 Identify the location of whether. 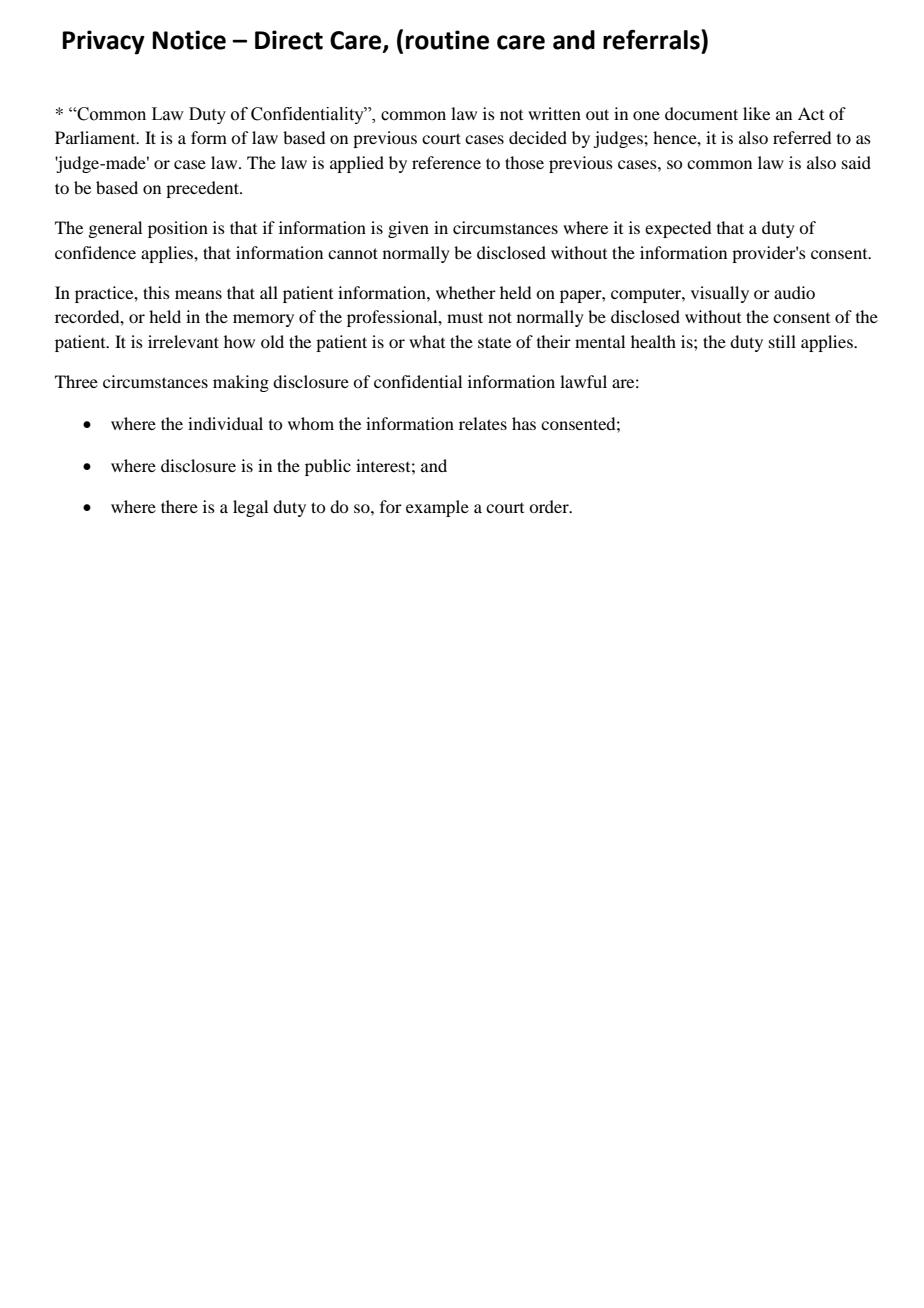
(466, 292).
